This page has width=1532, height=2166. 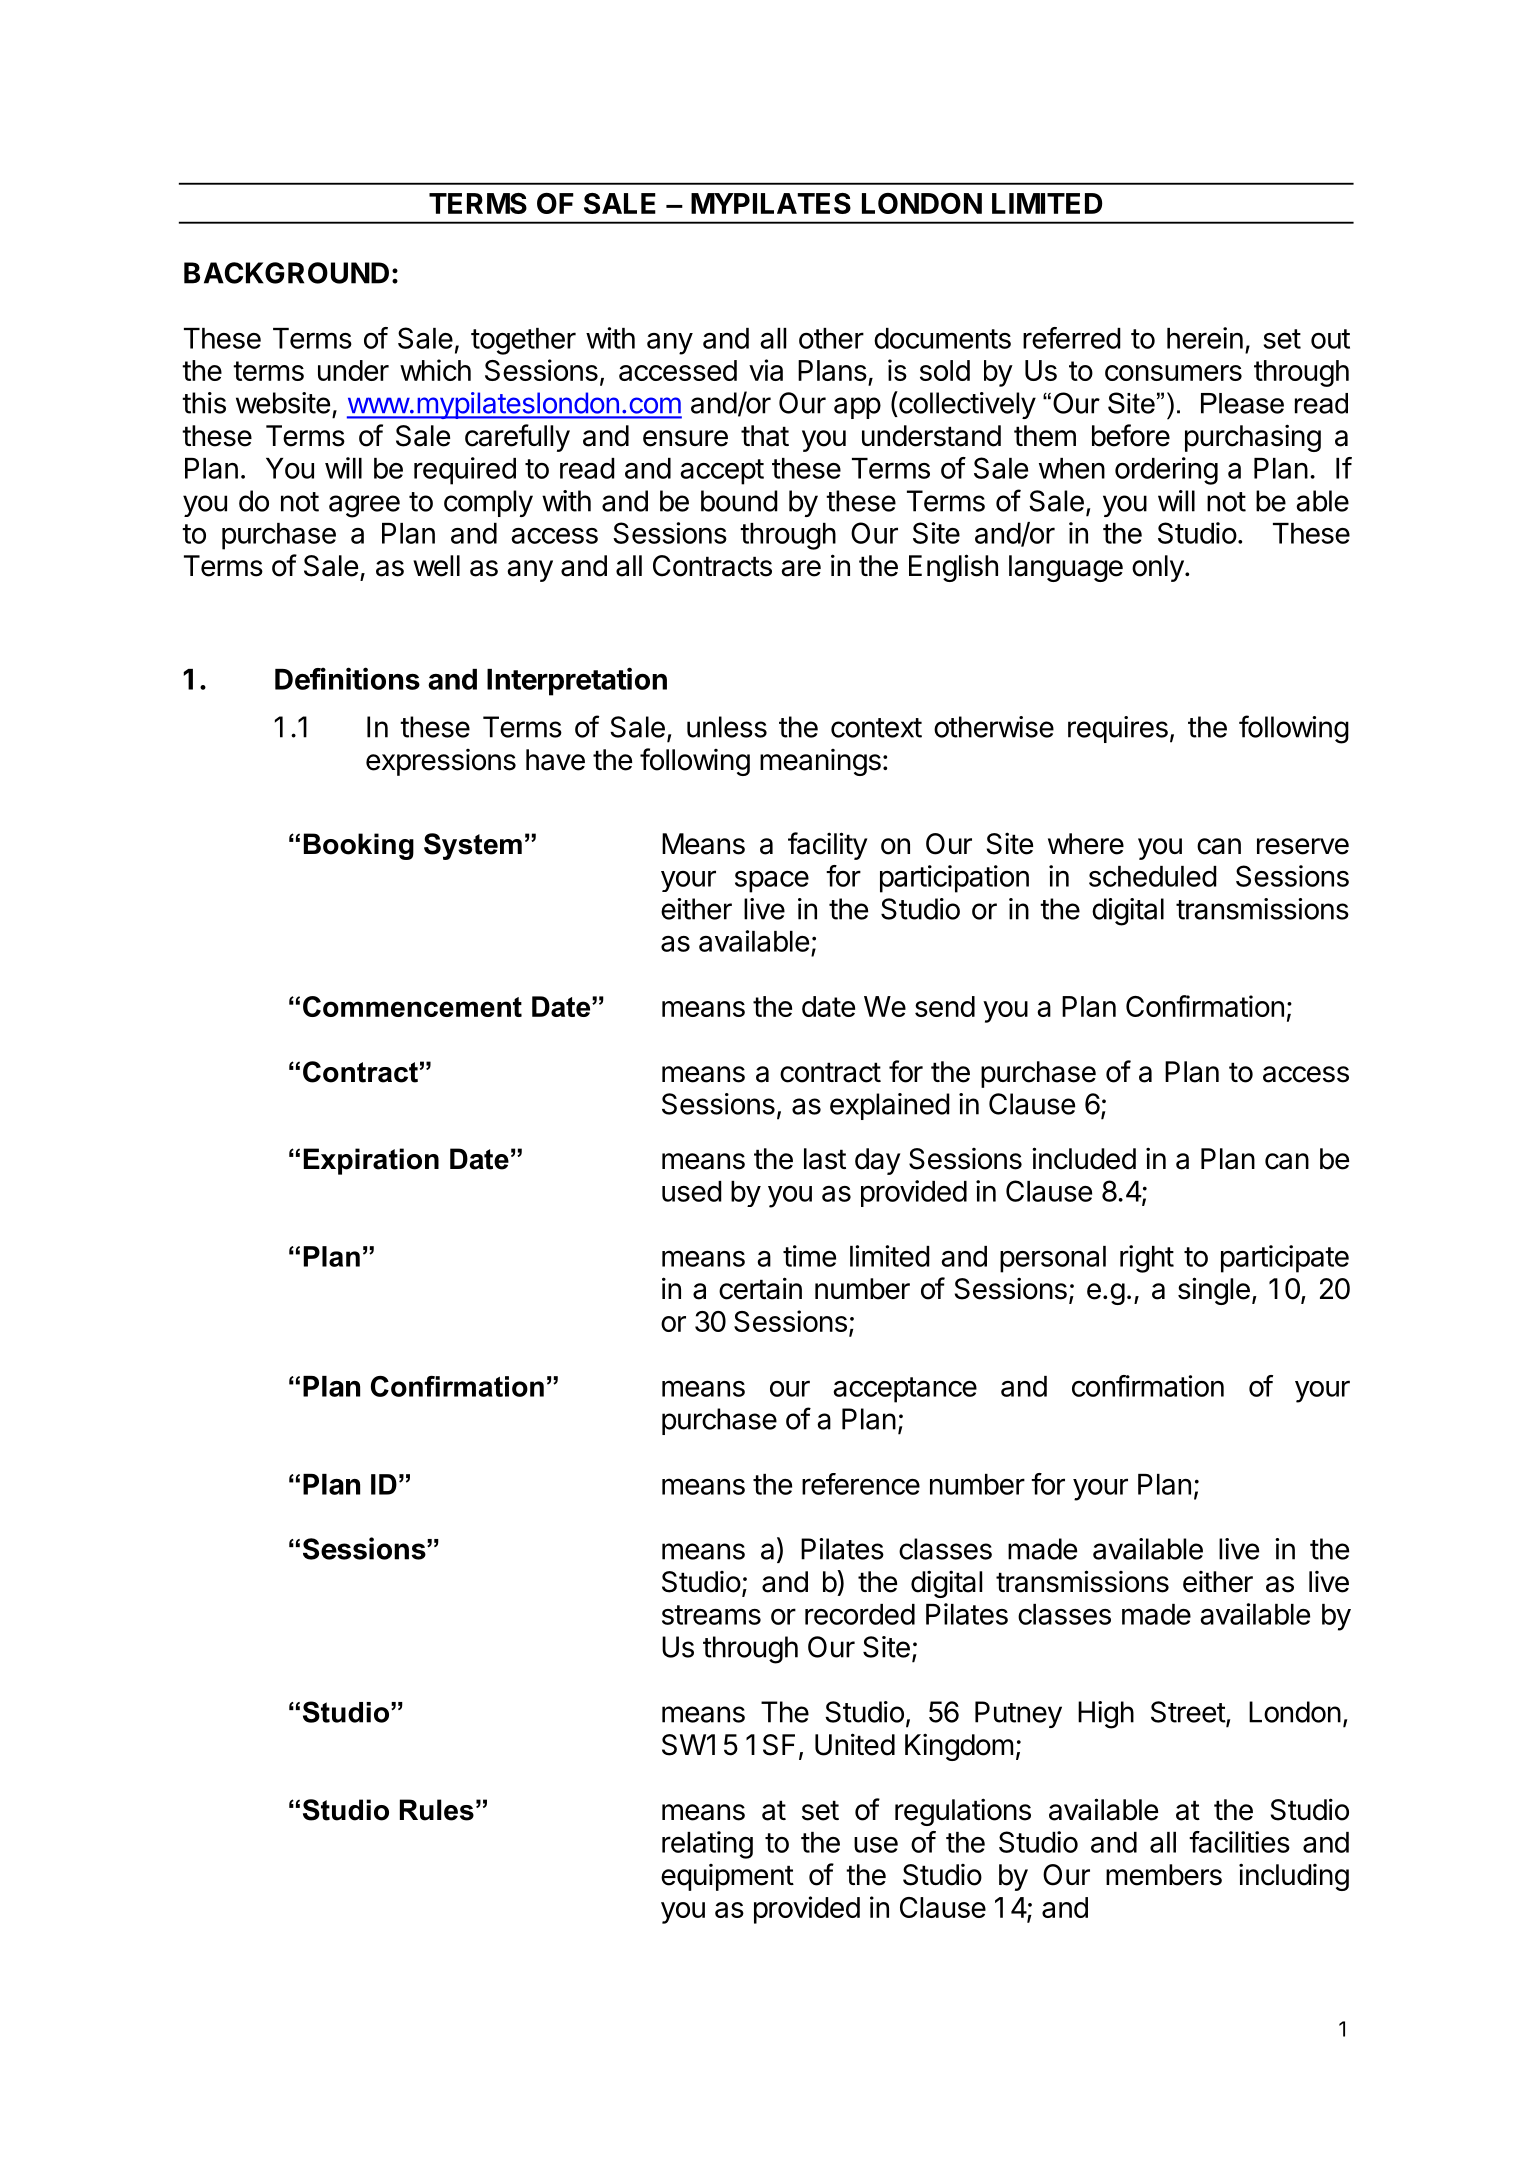 I want to click on relating, so click(x=707, y=1845).
